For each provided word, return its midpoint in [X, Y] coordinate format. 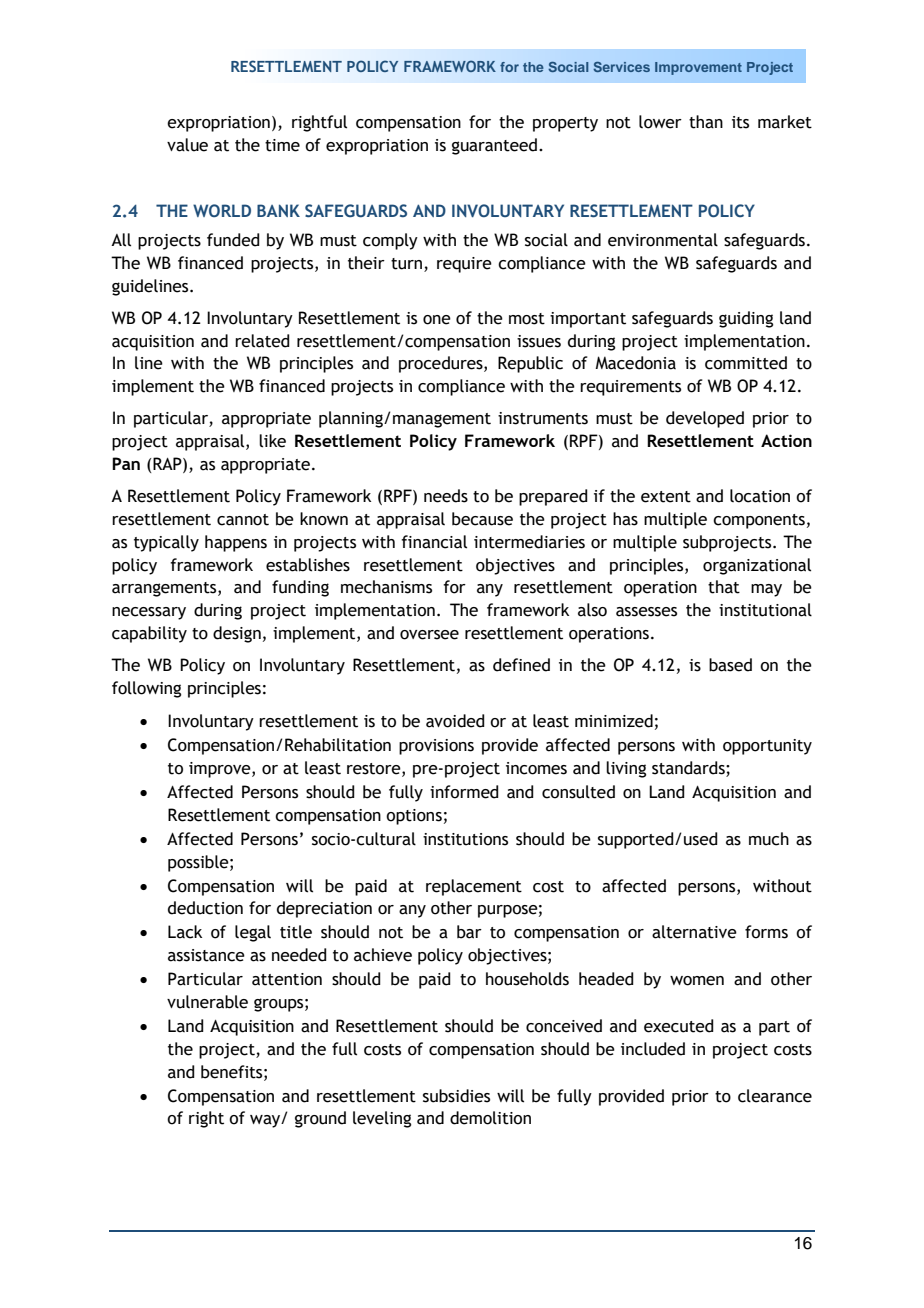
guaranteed [494, 146]
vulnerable [207, 1002]
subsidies [456, 1096]
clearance [775, 1096]
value [187, 145]
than [706, 122]
